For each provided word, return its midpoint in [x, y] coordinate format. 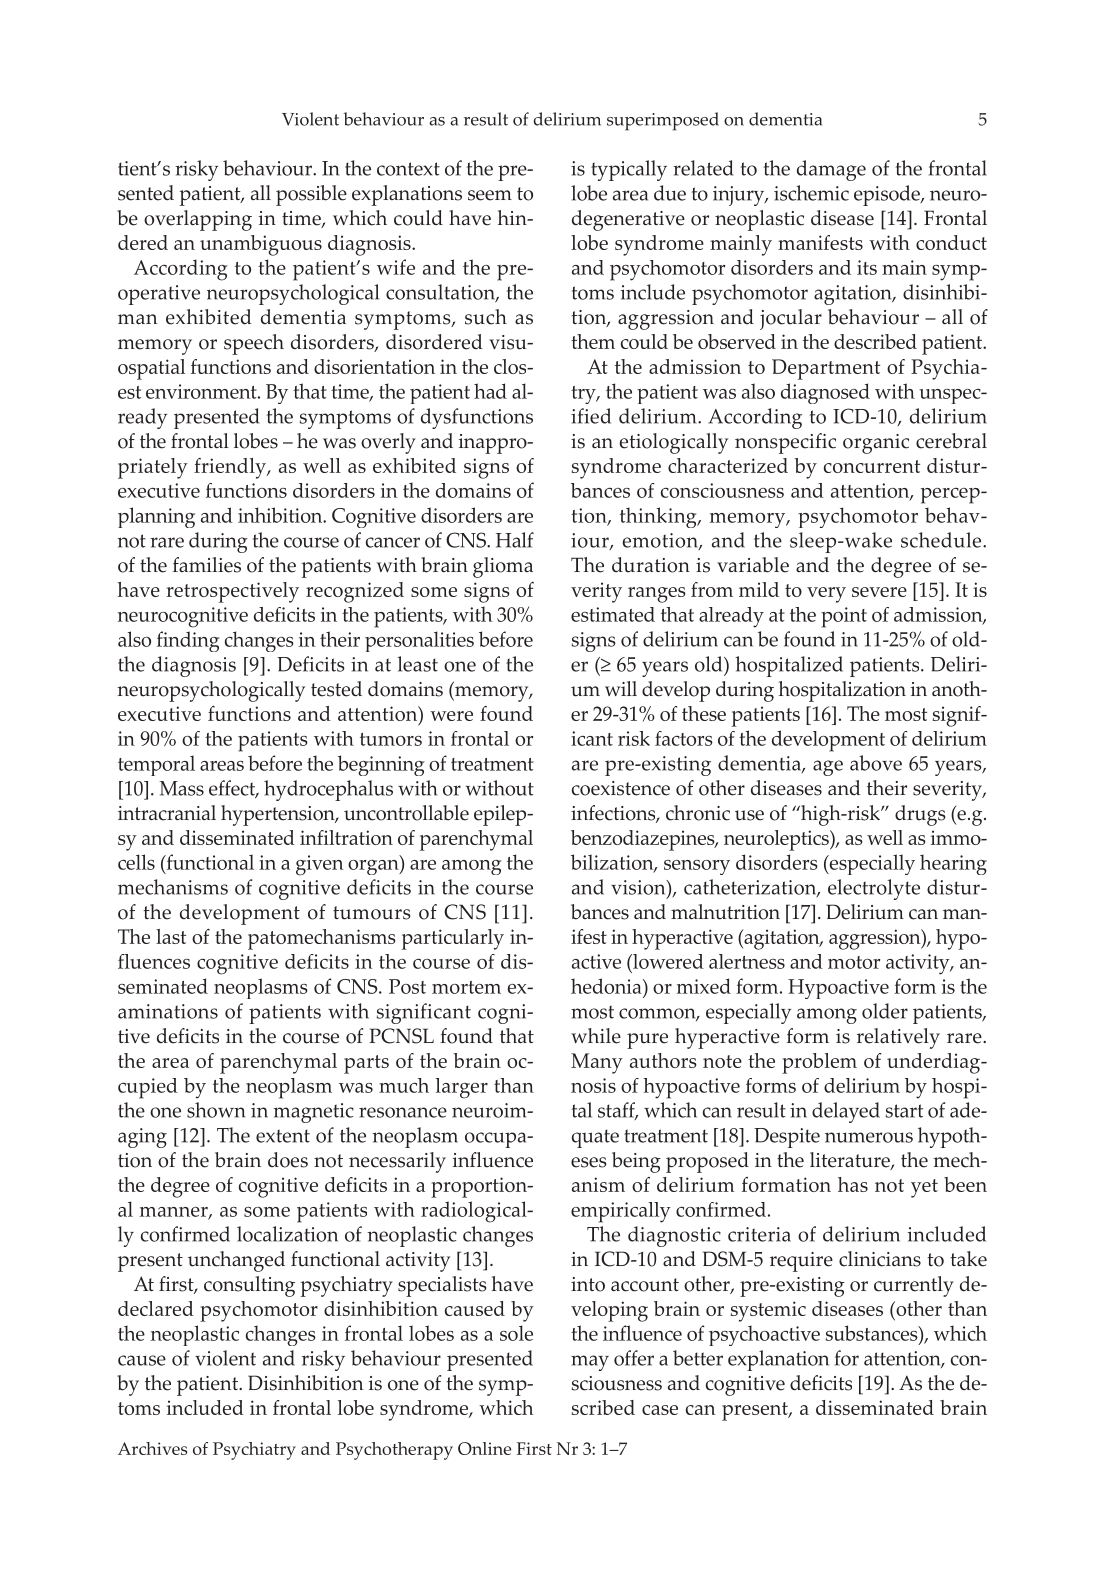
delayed [846, 1112]
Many [597, 1063]
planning [156, 517]
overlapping [198, 220]
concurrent [872, 466]
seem [490, 195]
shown [216, 1110]
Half [515, 540]
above [876, 763]
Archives [152, 1448]
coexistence [621, 788]
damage [831, 170]
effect [233, 789]
